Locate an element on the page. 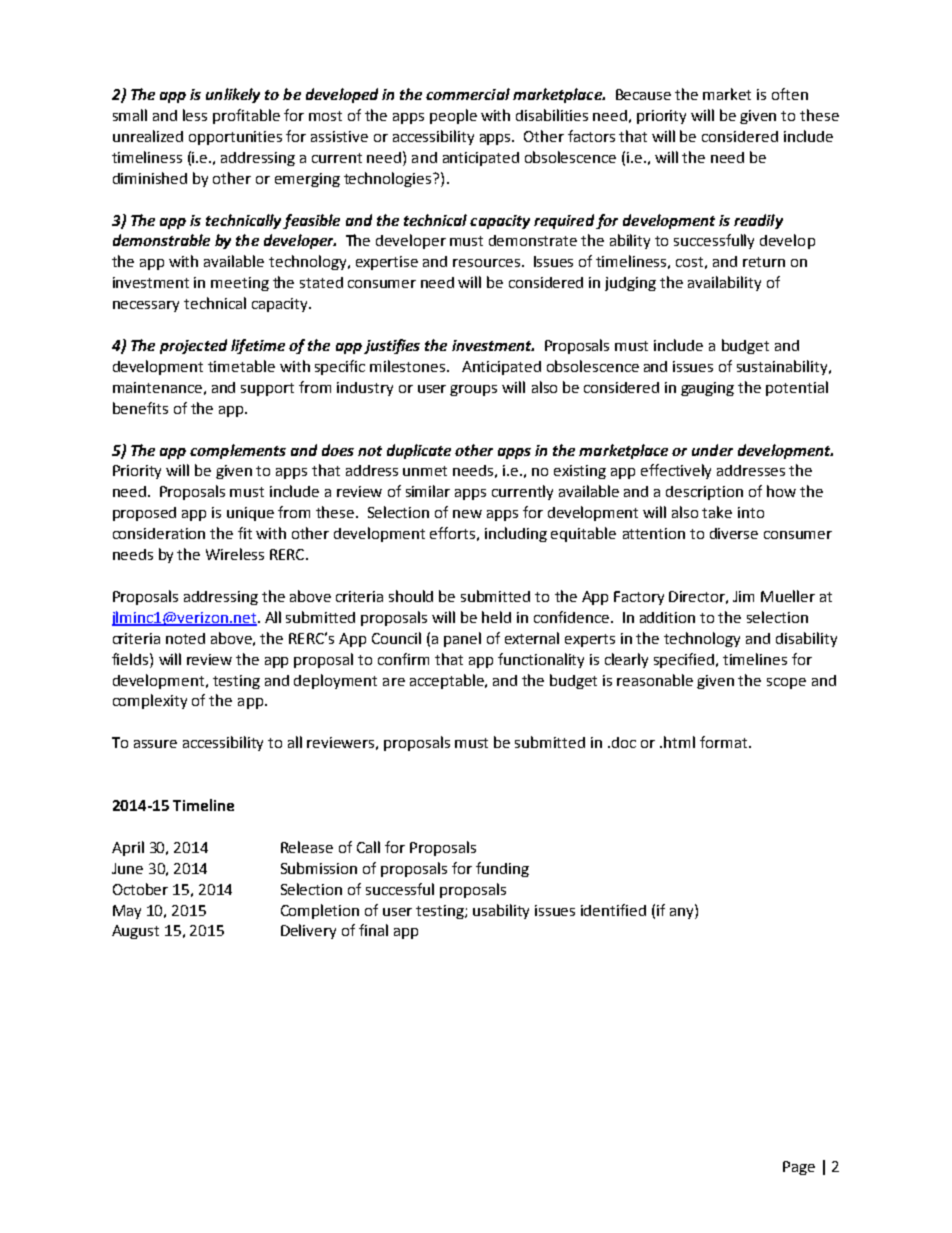 This page has width=952, height=1233. often is located at coordinates (790, 94).
